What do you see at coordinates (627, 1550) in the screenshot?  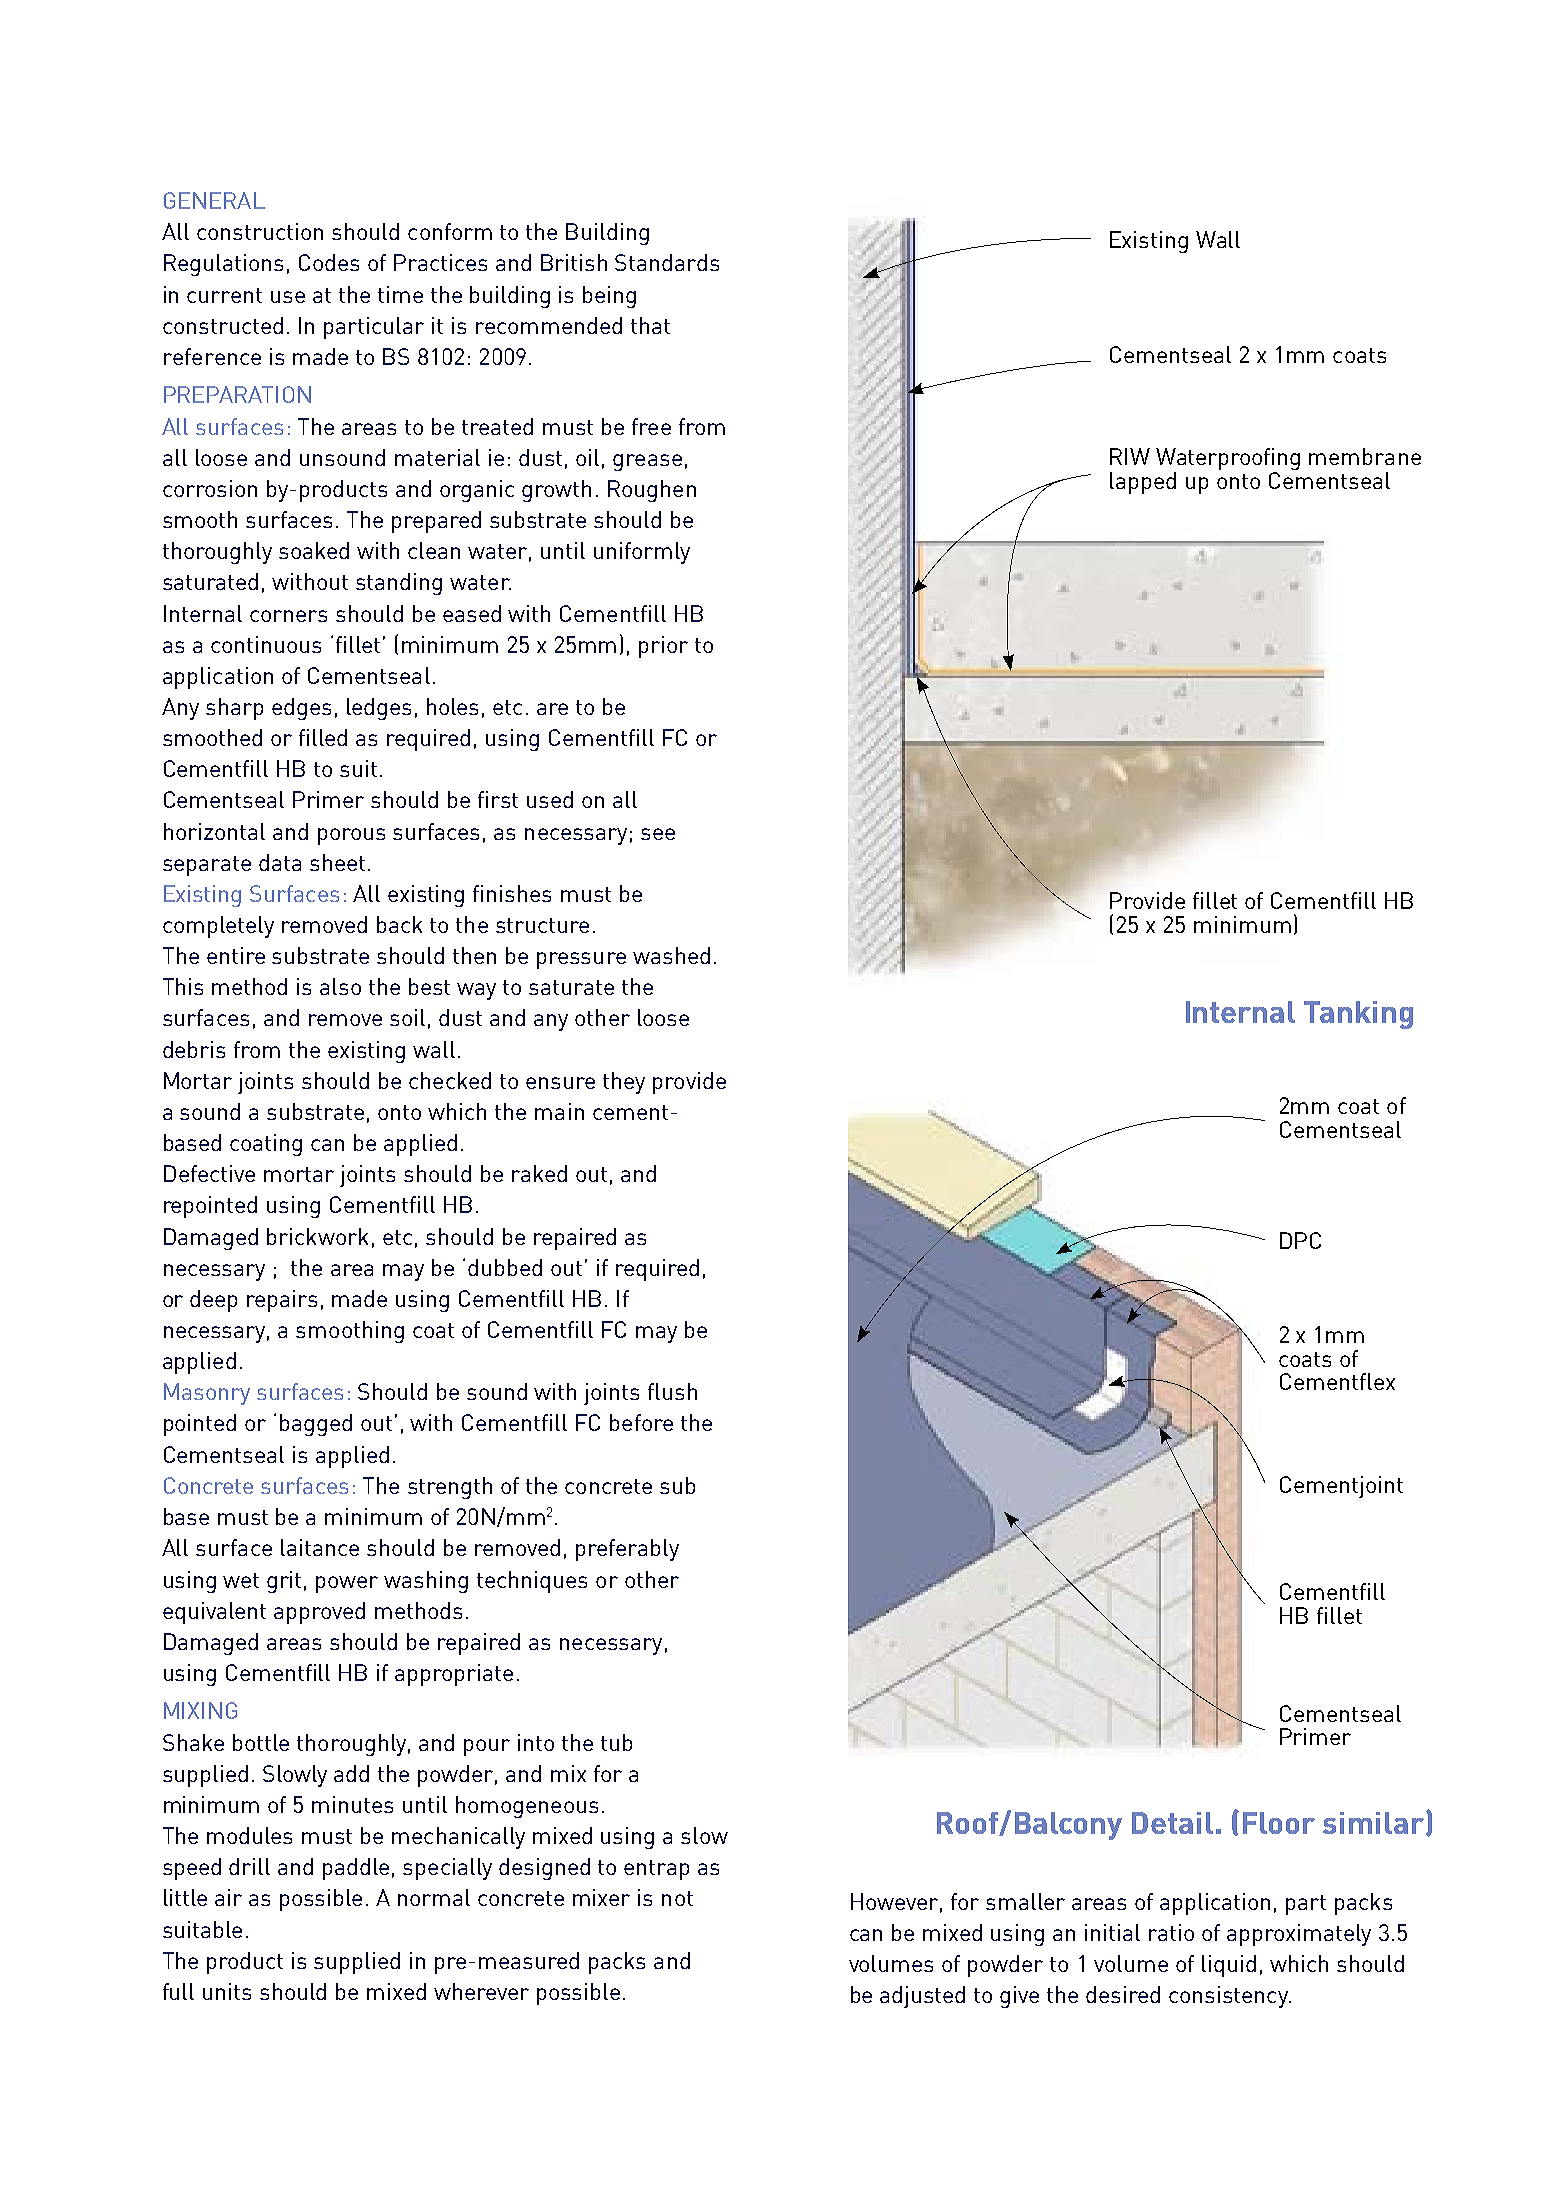 I see `preferably` at bounding box center [627, 1550].
